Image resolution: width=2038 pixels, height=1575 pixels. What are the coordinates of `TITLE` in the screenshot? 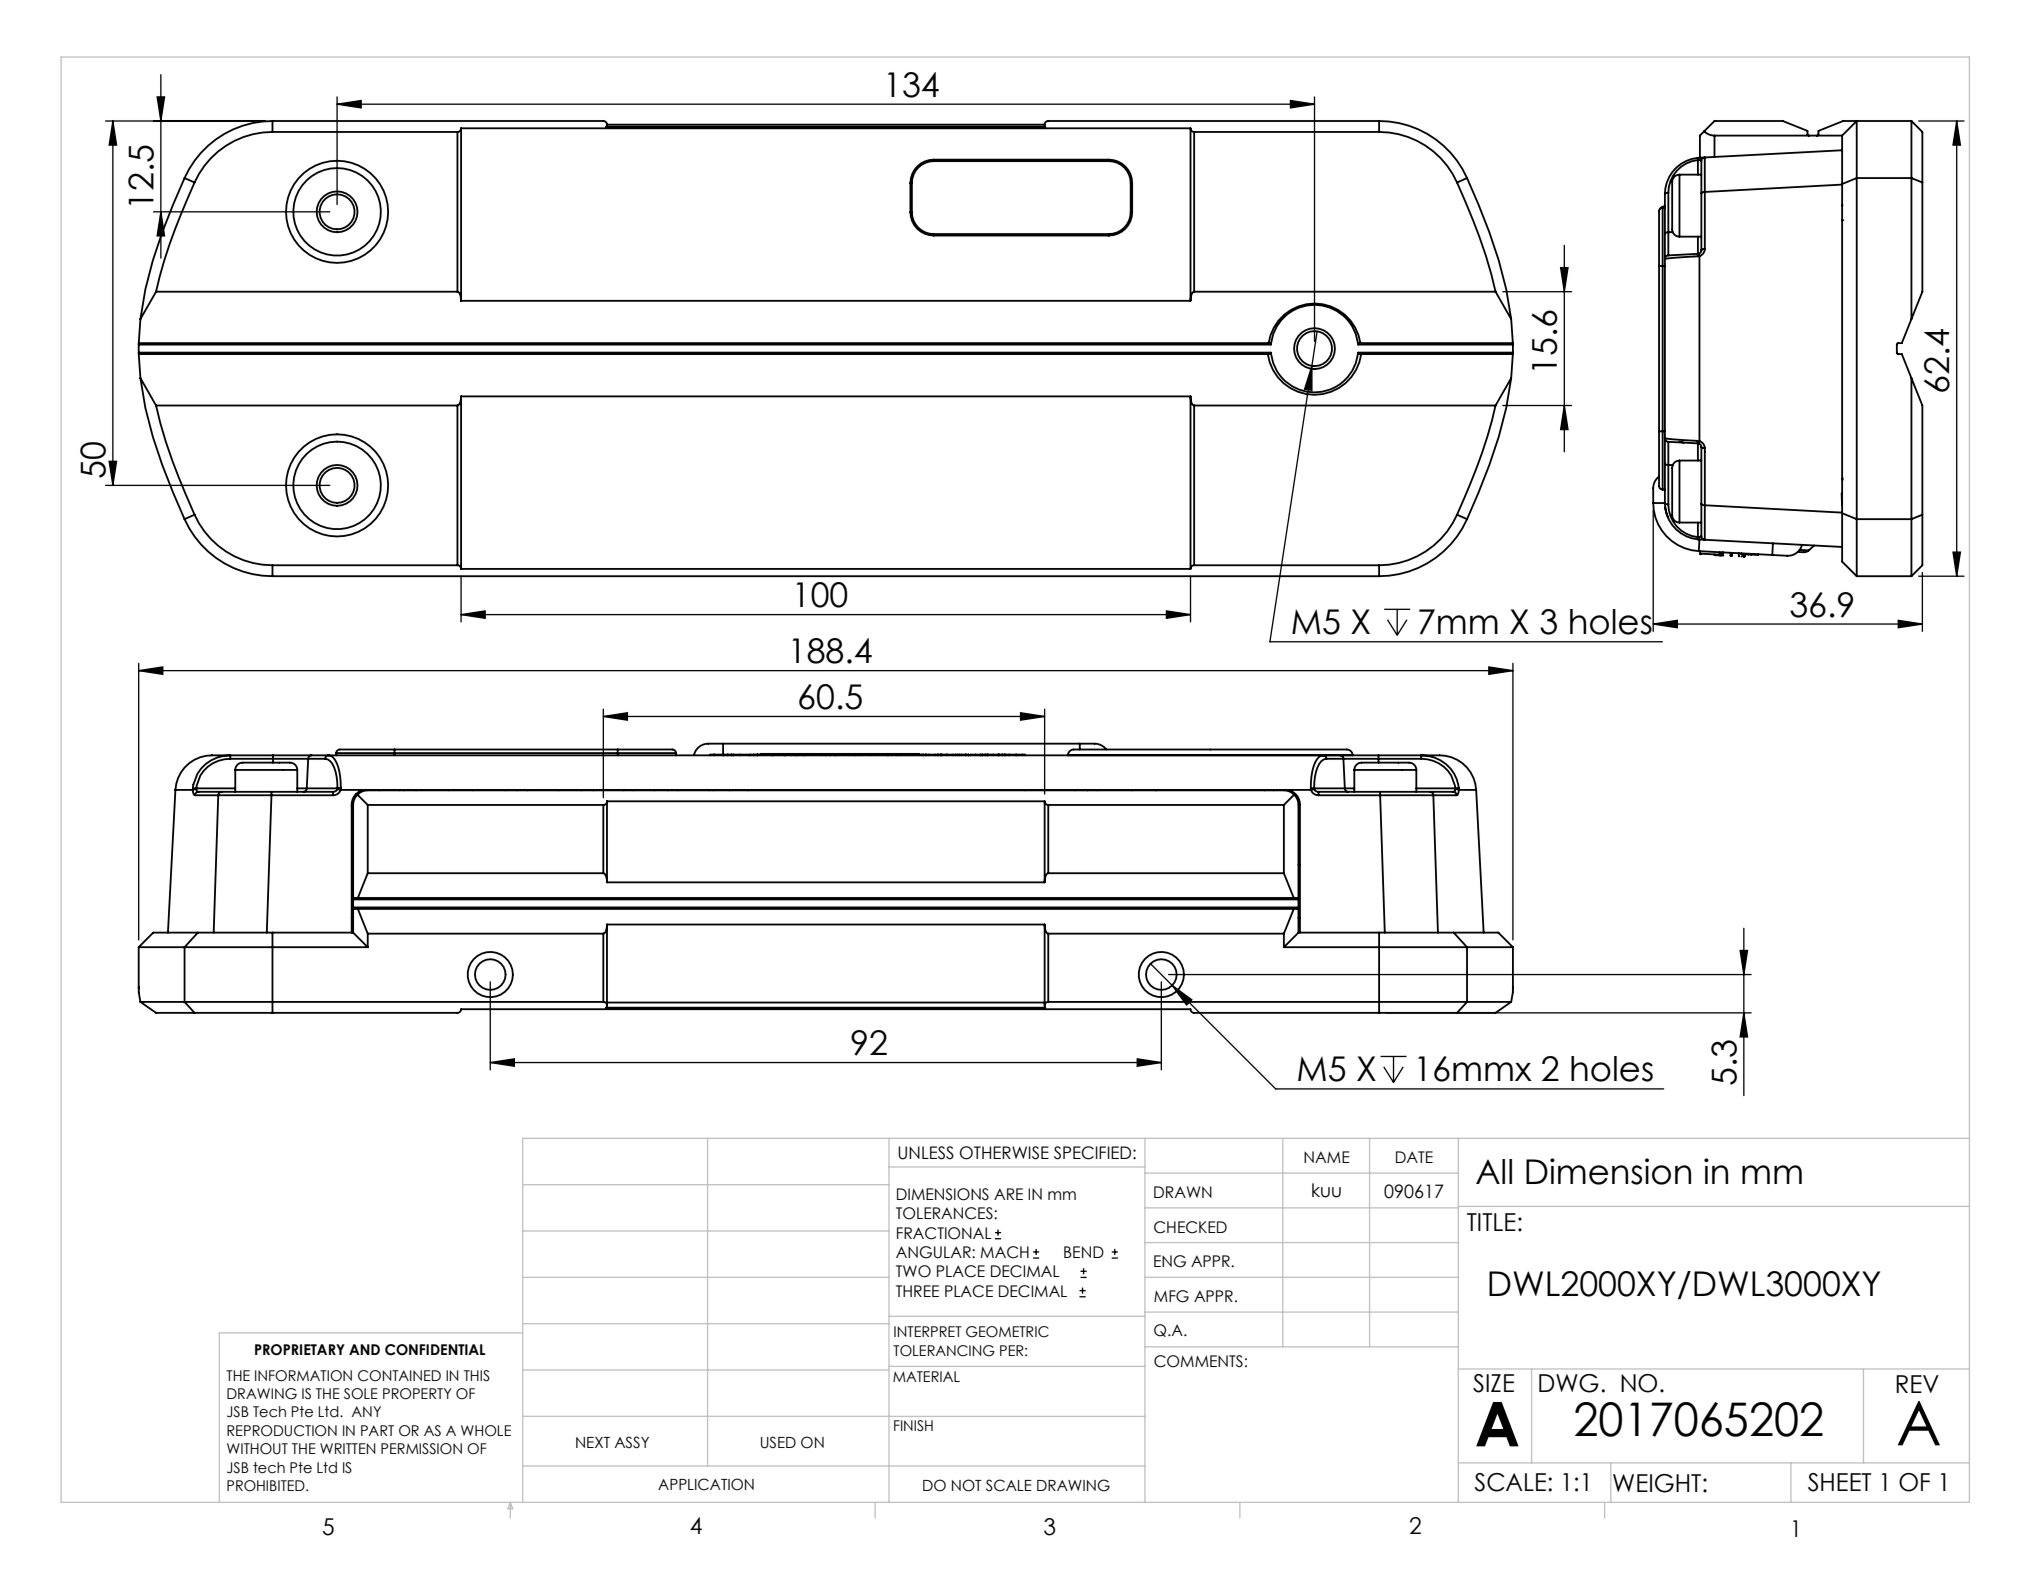 It's located at (1491, 1222).
